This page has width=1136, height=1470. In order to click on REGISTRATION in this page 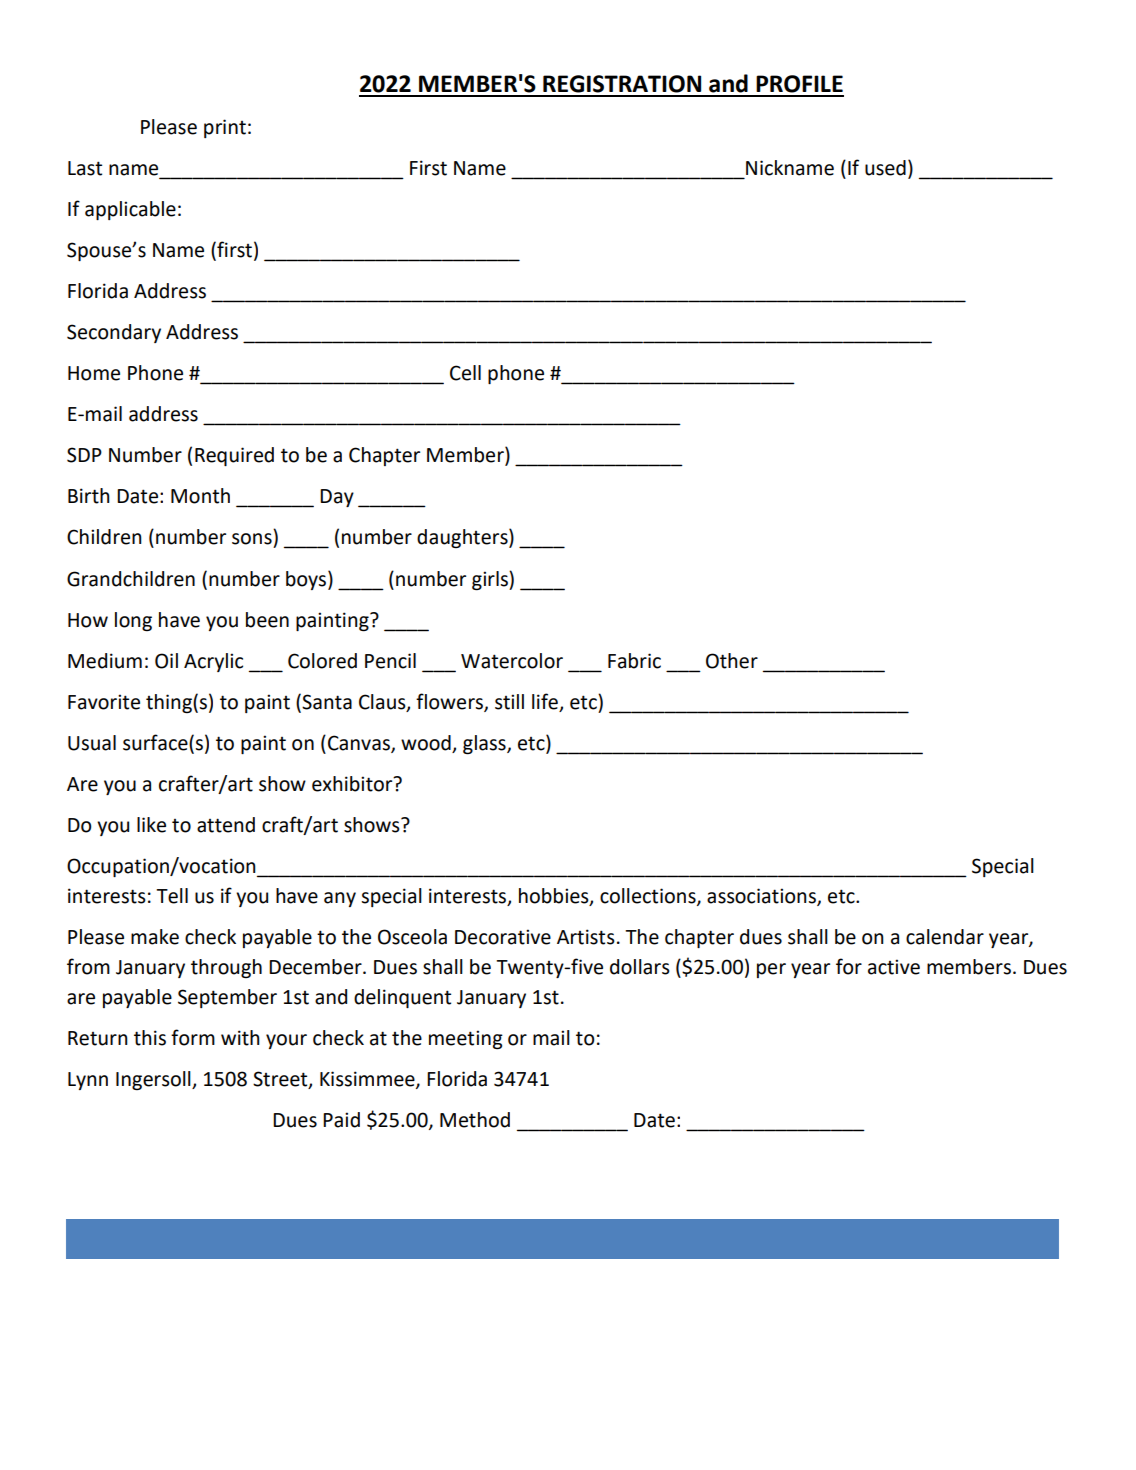, I will do `click(622, 84)`.
